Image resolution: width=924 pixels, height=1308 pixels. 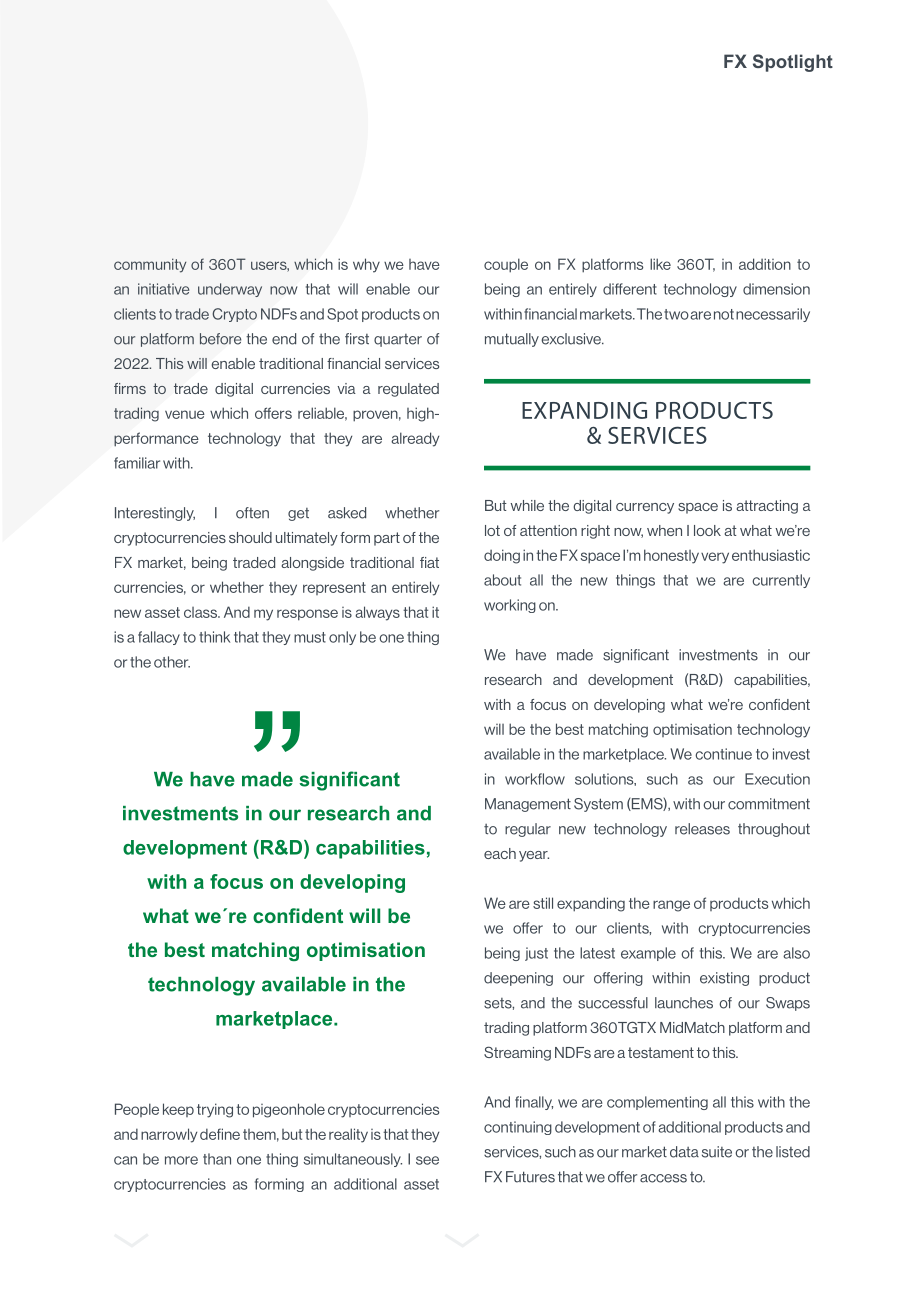 What do you see at coordinates (215, 1110) in the document?
I see `trying` at bounding box center [215, 1110].
